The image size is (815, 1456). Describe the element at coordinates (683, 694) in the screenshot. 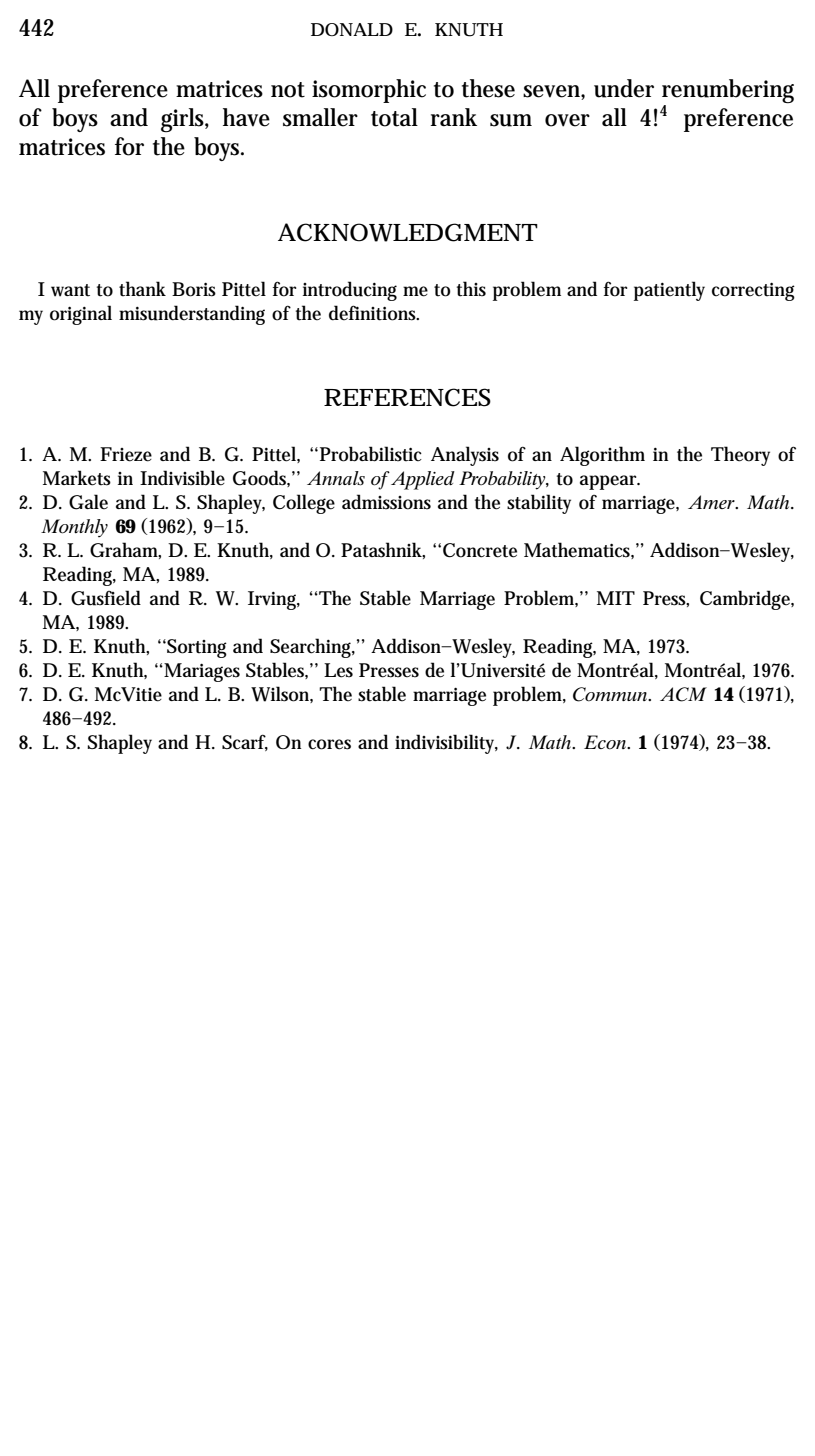

I see `ACM` at that location.
